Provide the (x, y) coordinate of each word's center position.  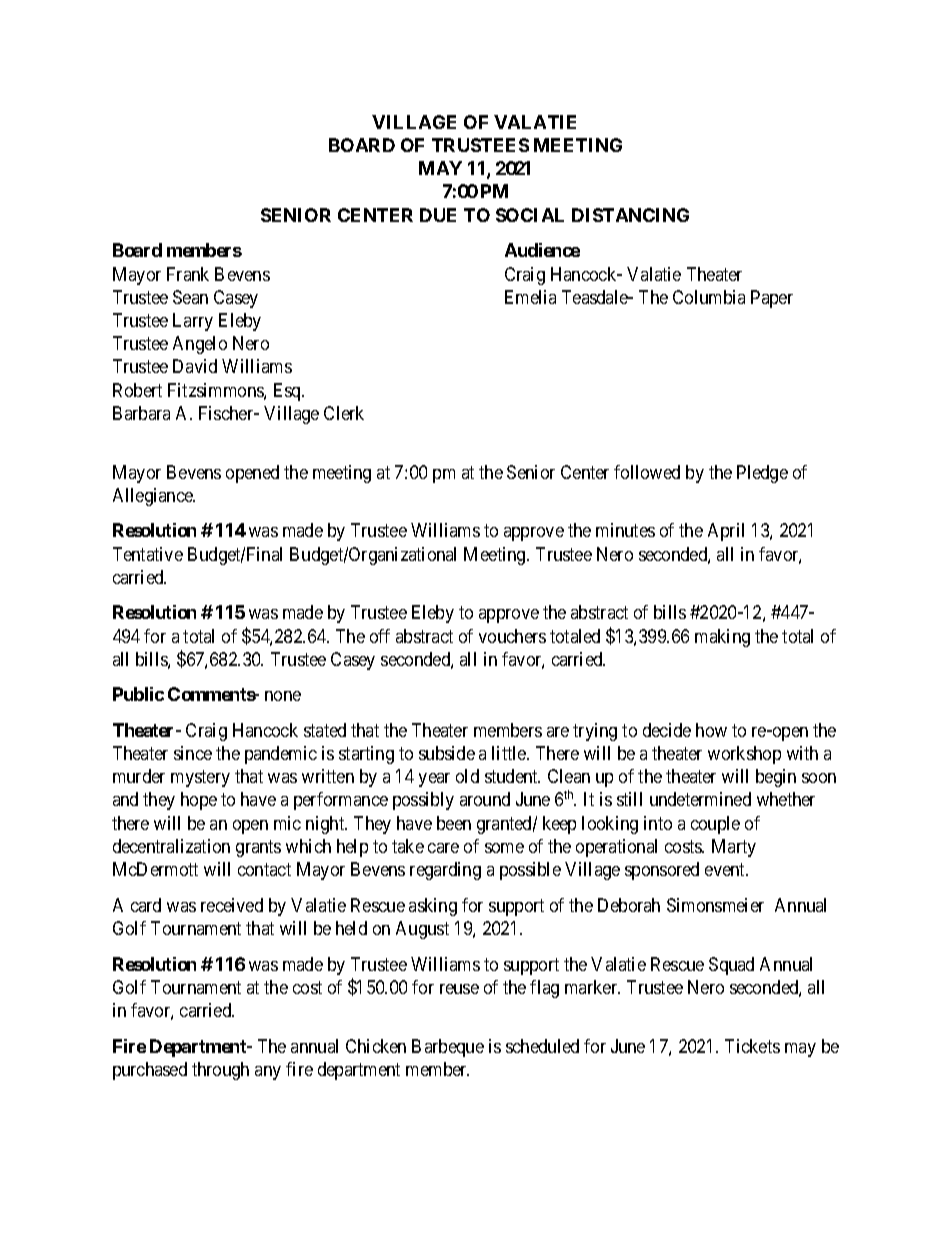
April (726, 532)
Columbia (709, 297)
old (467, 776)
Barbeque (448, 1048)
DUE (438, 215)
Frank (188, 274)
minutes (625, 530)
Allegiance (154, 497)
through (220, 1071)
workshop (744, 755)
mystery (200, 779)
